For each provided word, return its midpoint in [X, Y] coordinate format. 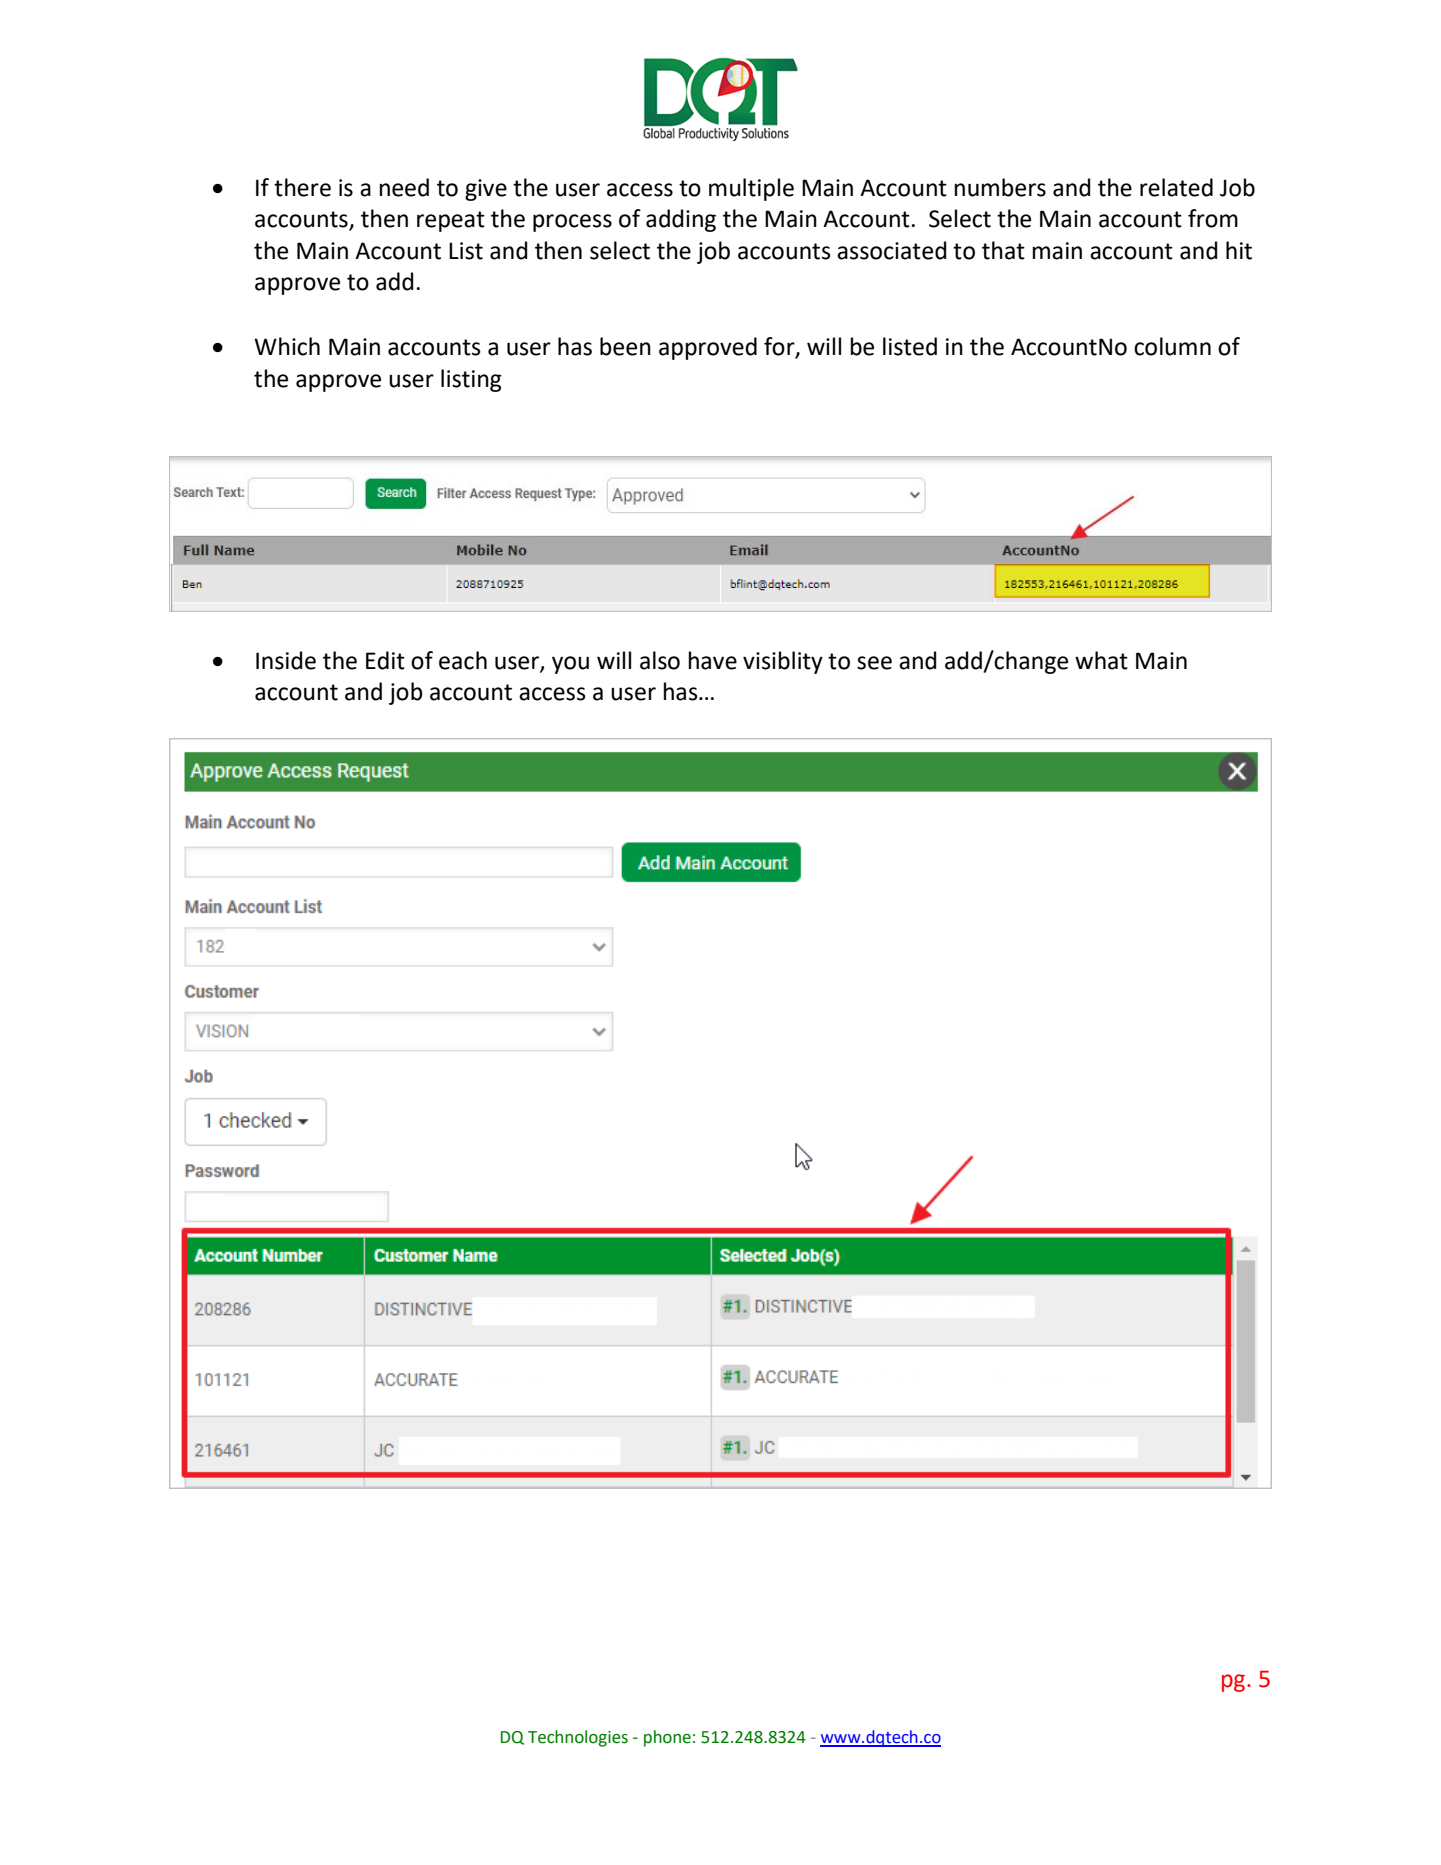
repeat [451, 221]
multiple [751, 189]
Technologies [578, 1738]
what [1101, 660]
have [713, 660]
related [1176, 187]
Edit [385, 660]
